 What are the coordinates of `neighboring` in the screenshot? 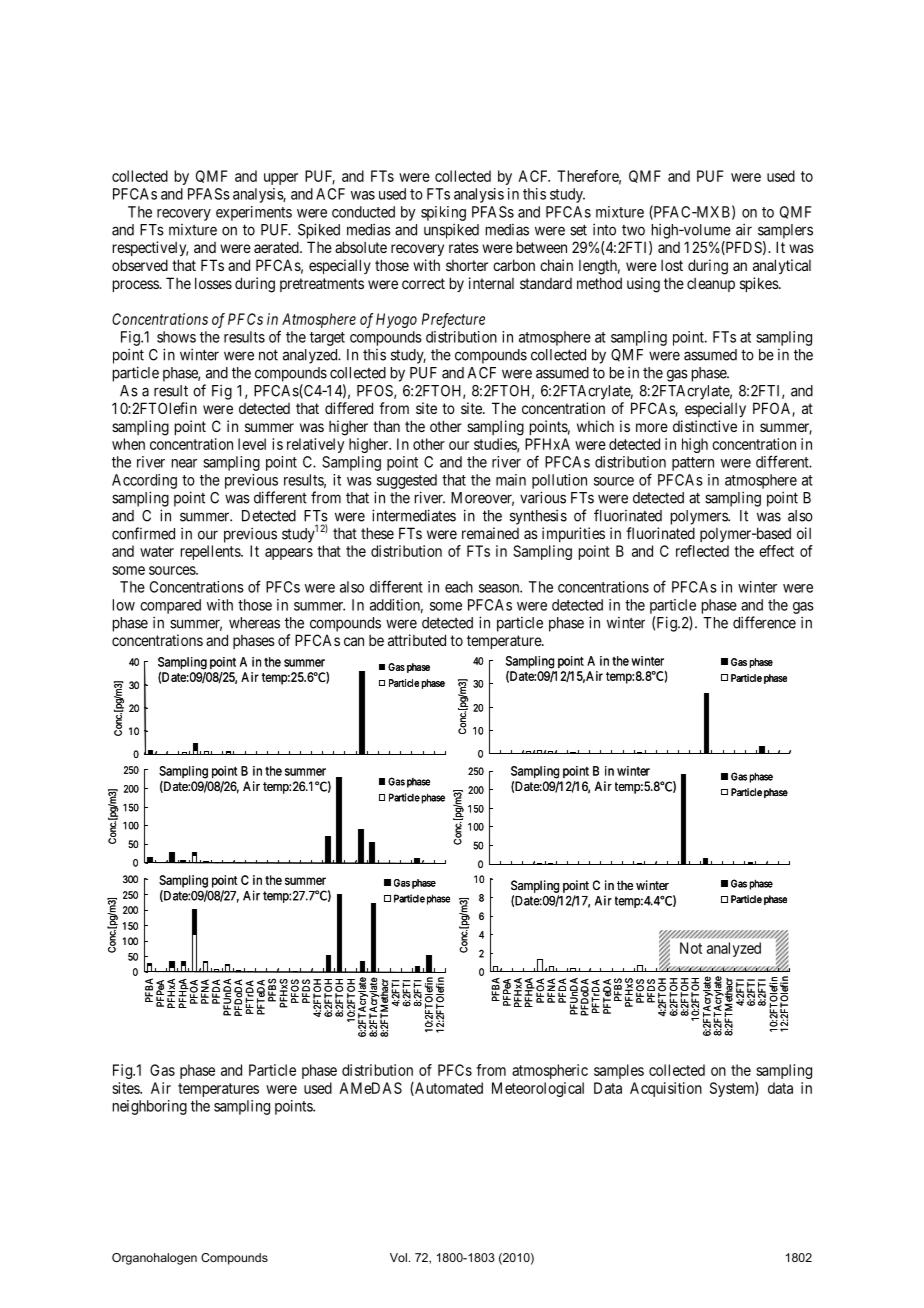 It's located at (150, 1107).
